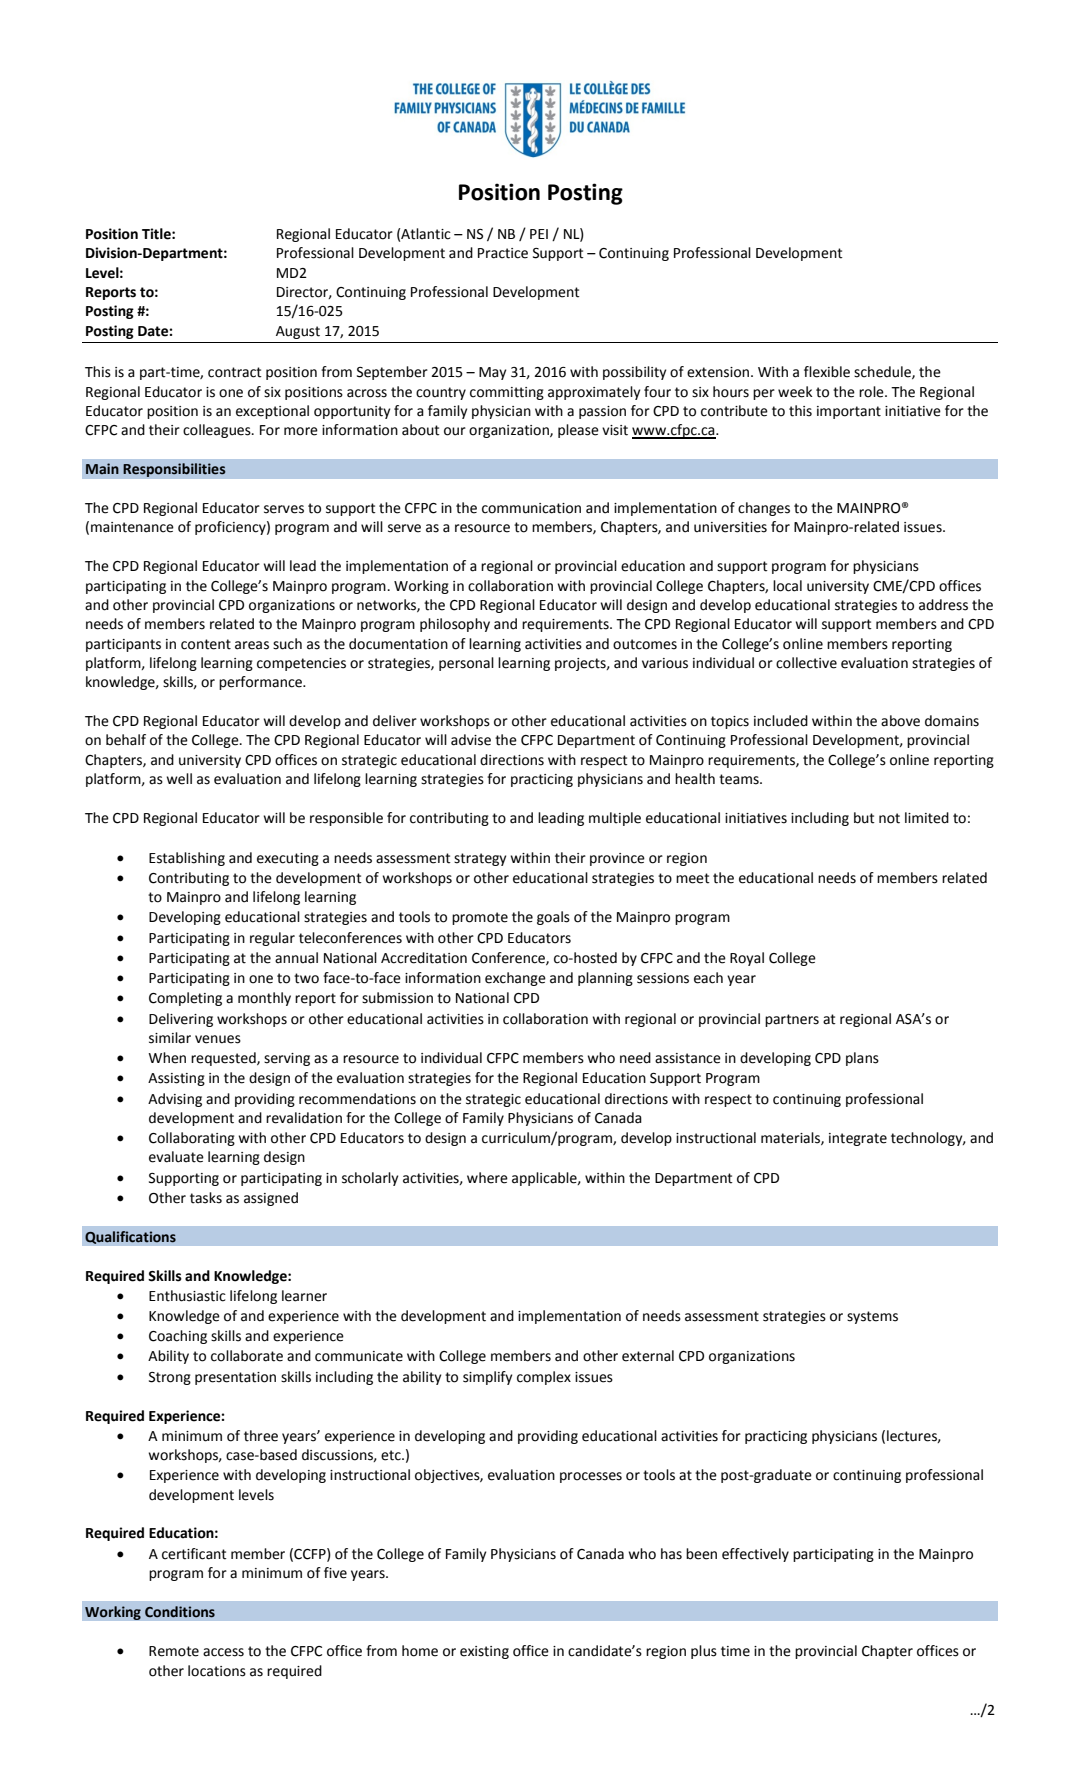 Image resolution: width=1080 pixels, height=1778 pixels. What do you see at coordinates (827, 372) in the image?
I see `flexible` at bounding box center [827, 372].
